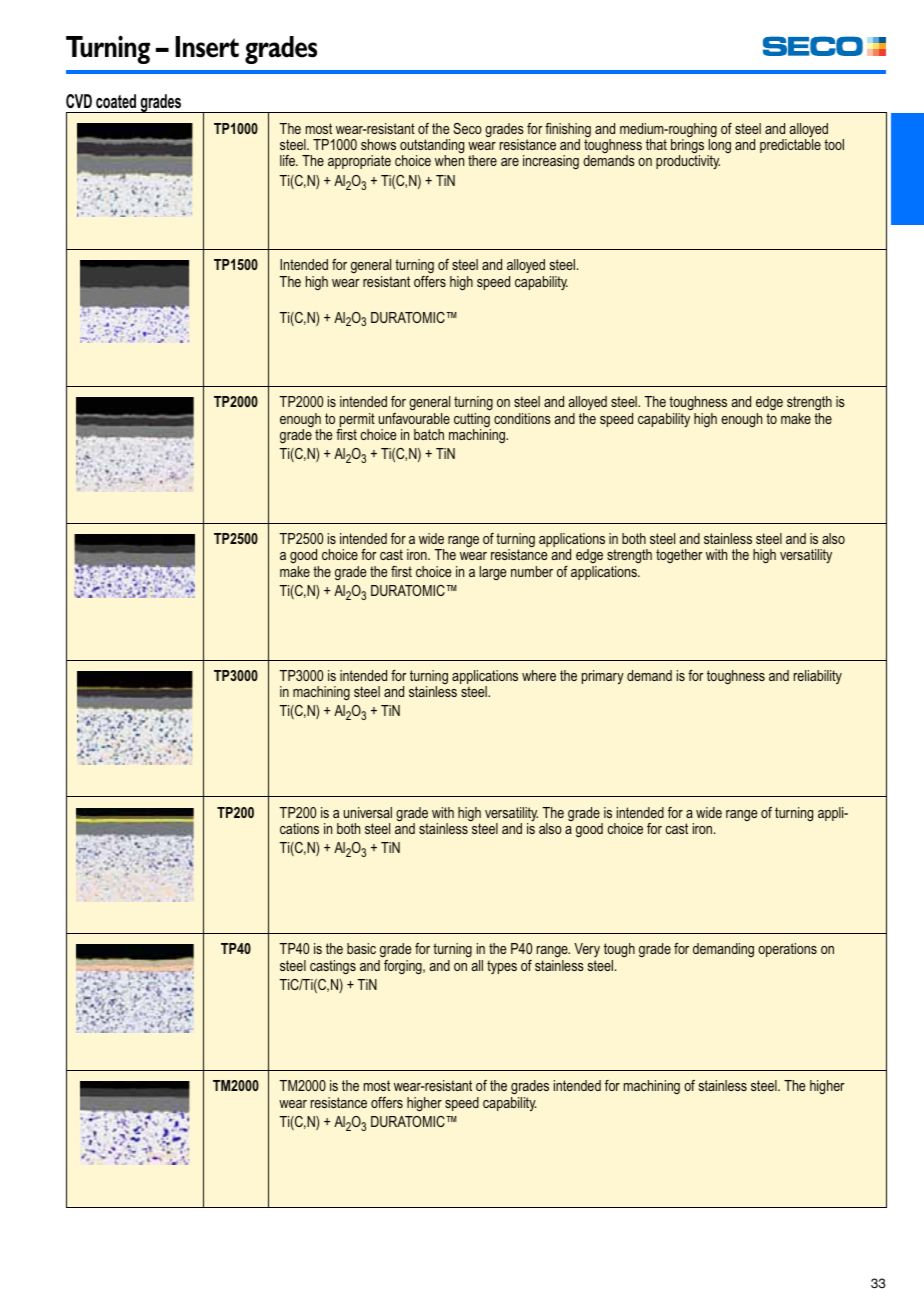 This screenshot has height=1307, width=924. I want to click on long, so click(719, 147).
